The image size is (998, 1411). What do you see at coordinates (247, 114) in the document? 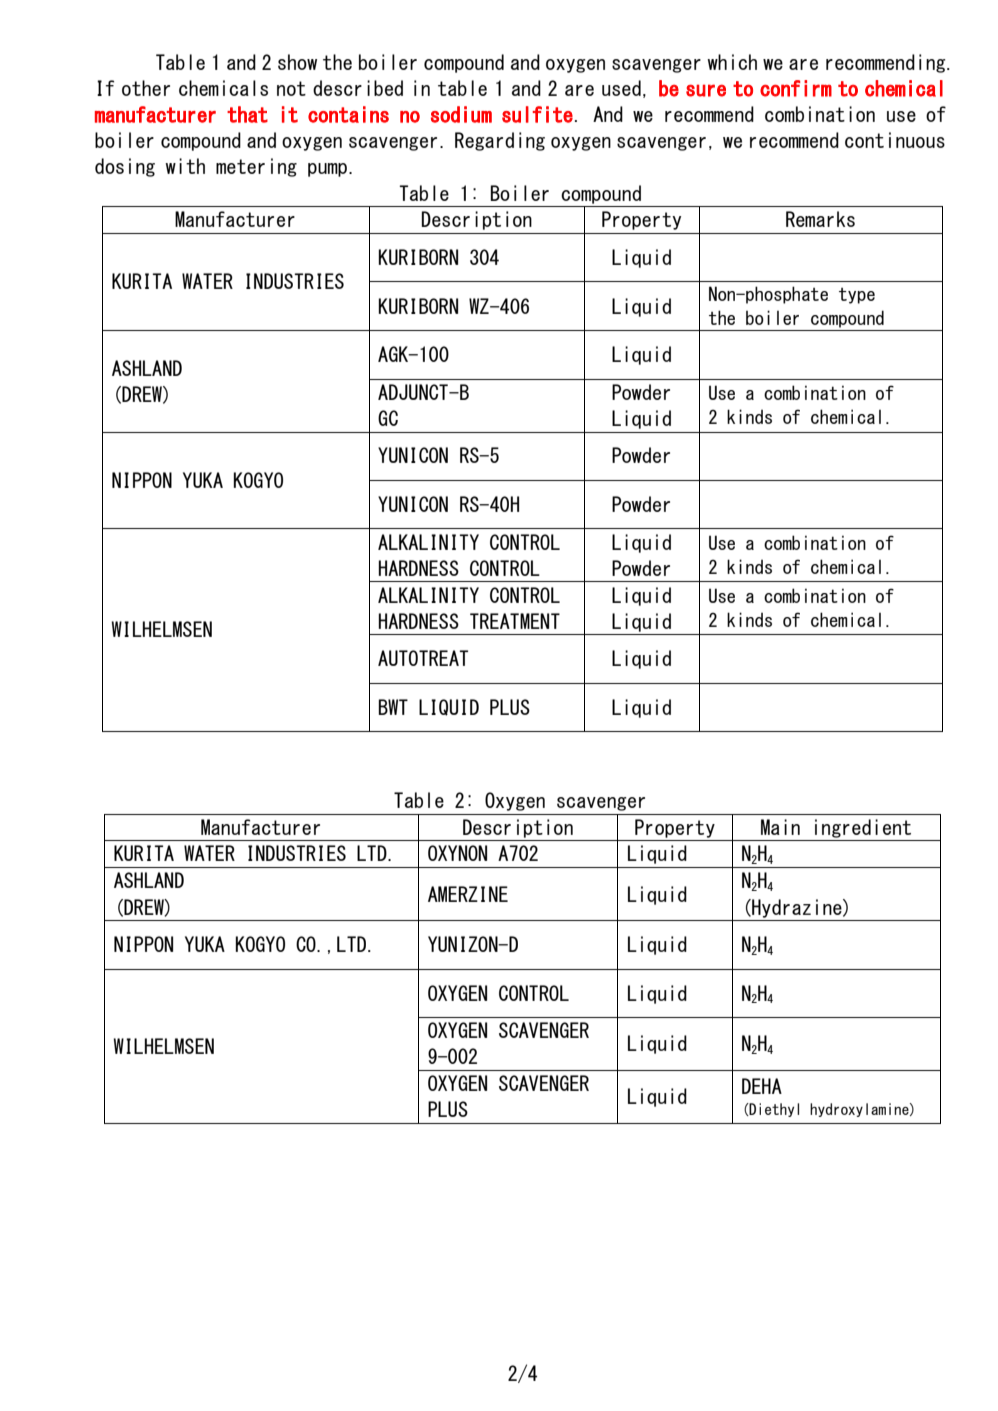
I see `that` at bounding box center [247, 114].
